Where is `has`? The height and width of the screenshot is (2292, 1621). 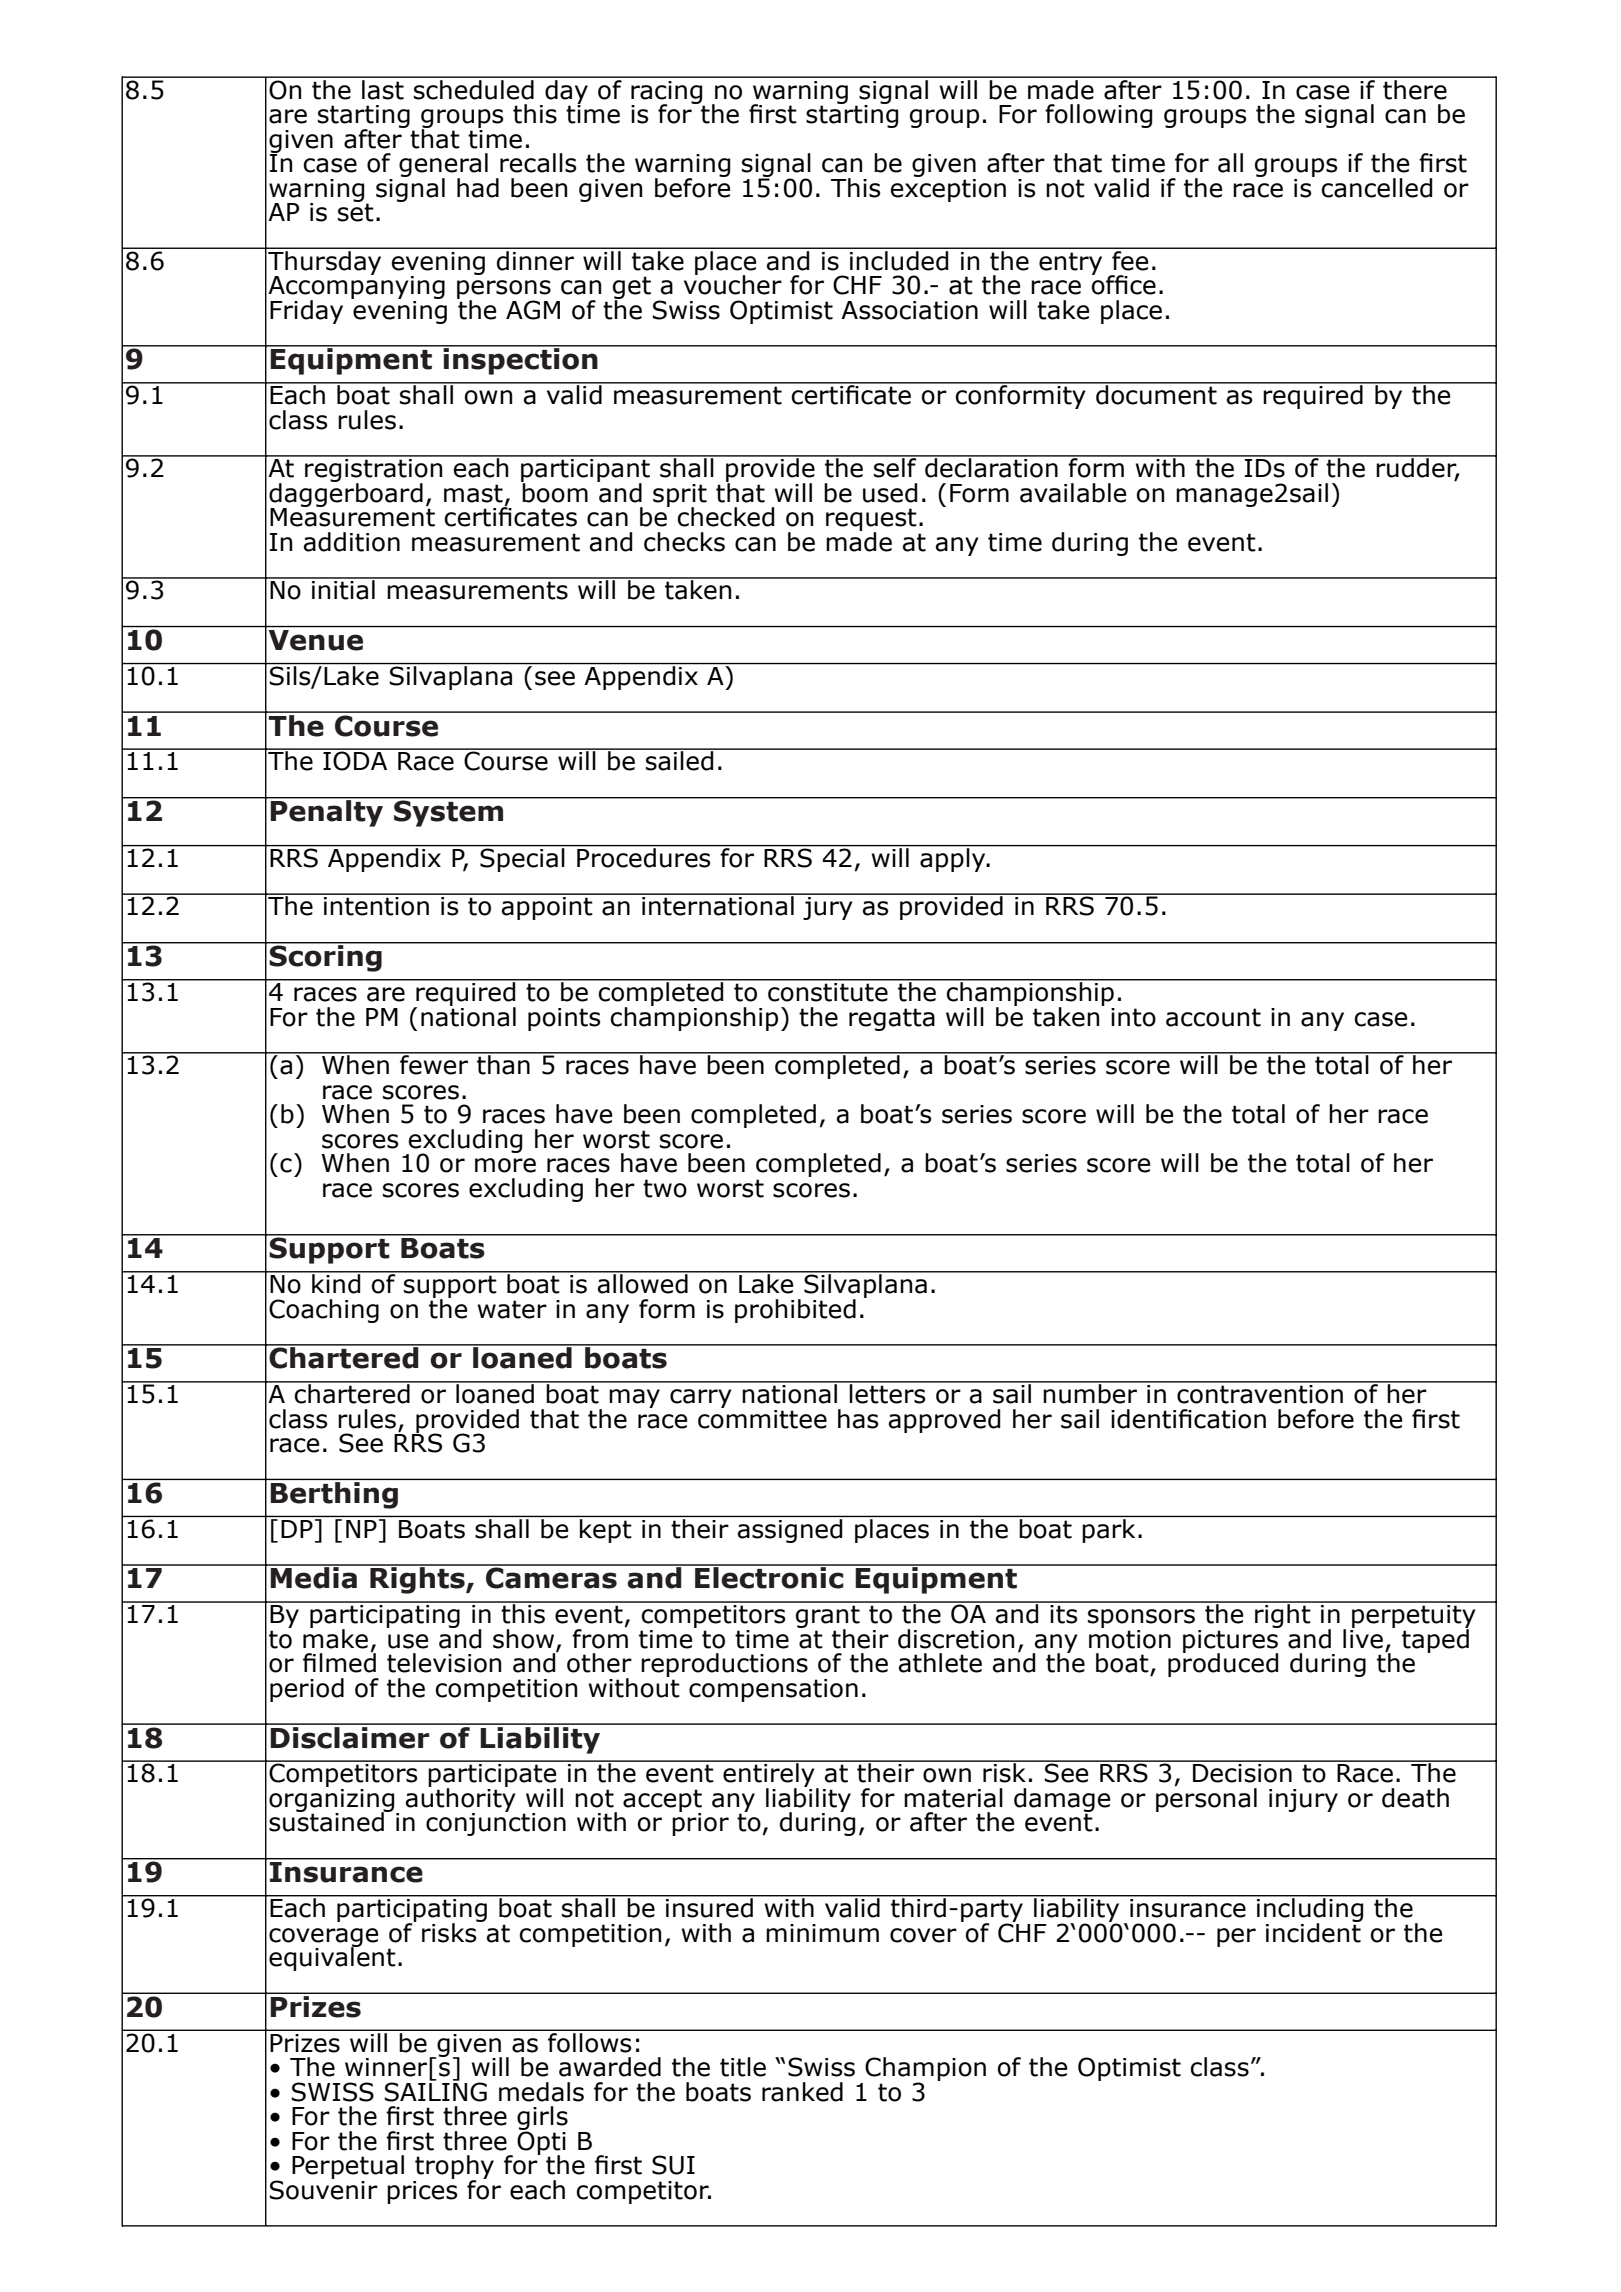 has is located at coordinates (858, 1419).
